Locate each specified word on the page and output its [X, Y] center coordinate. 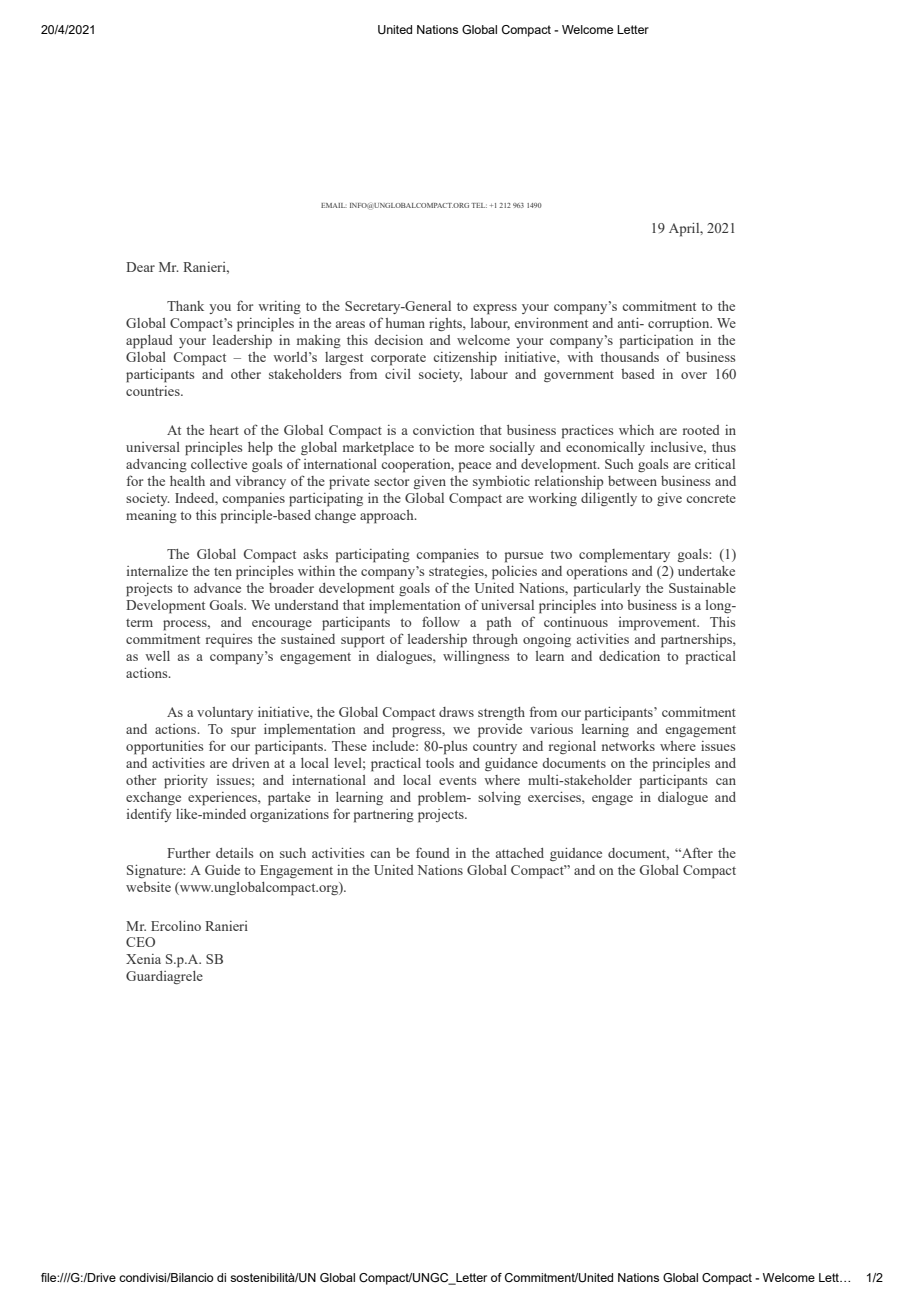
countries [154, 391]
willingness [476, 657]
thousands [629, 357]
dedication [629, 656]
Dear [140, 267]
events [457, 781]
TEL [479, 205]
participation [657, 342]
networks [628, 746]
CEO [140, 942]
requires [229, 641]
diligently [609, 499]
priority [186, 782]
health [187, 481]
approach [388, 517]
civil [398, 374]
